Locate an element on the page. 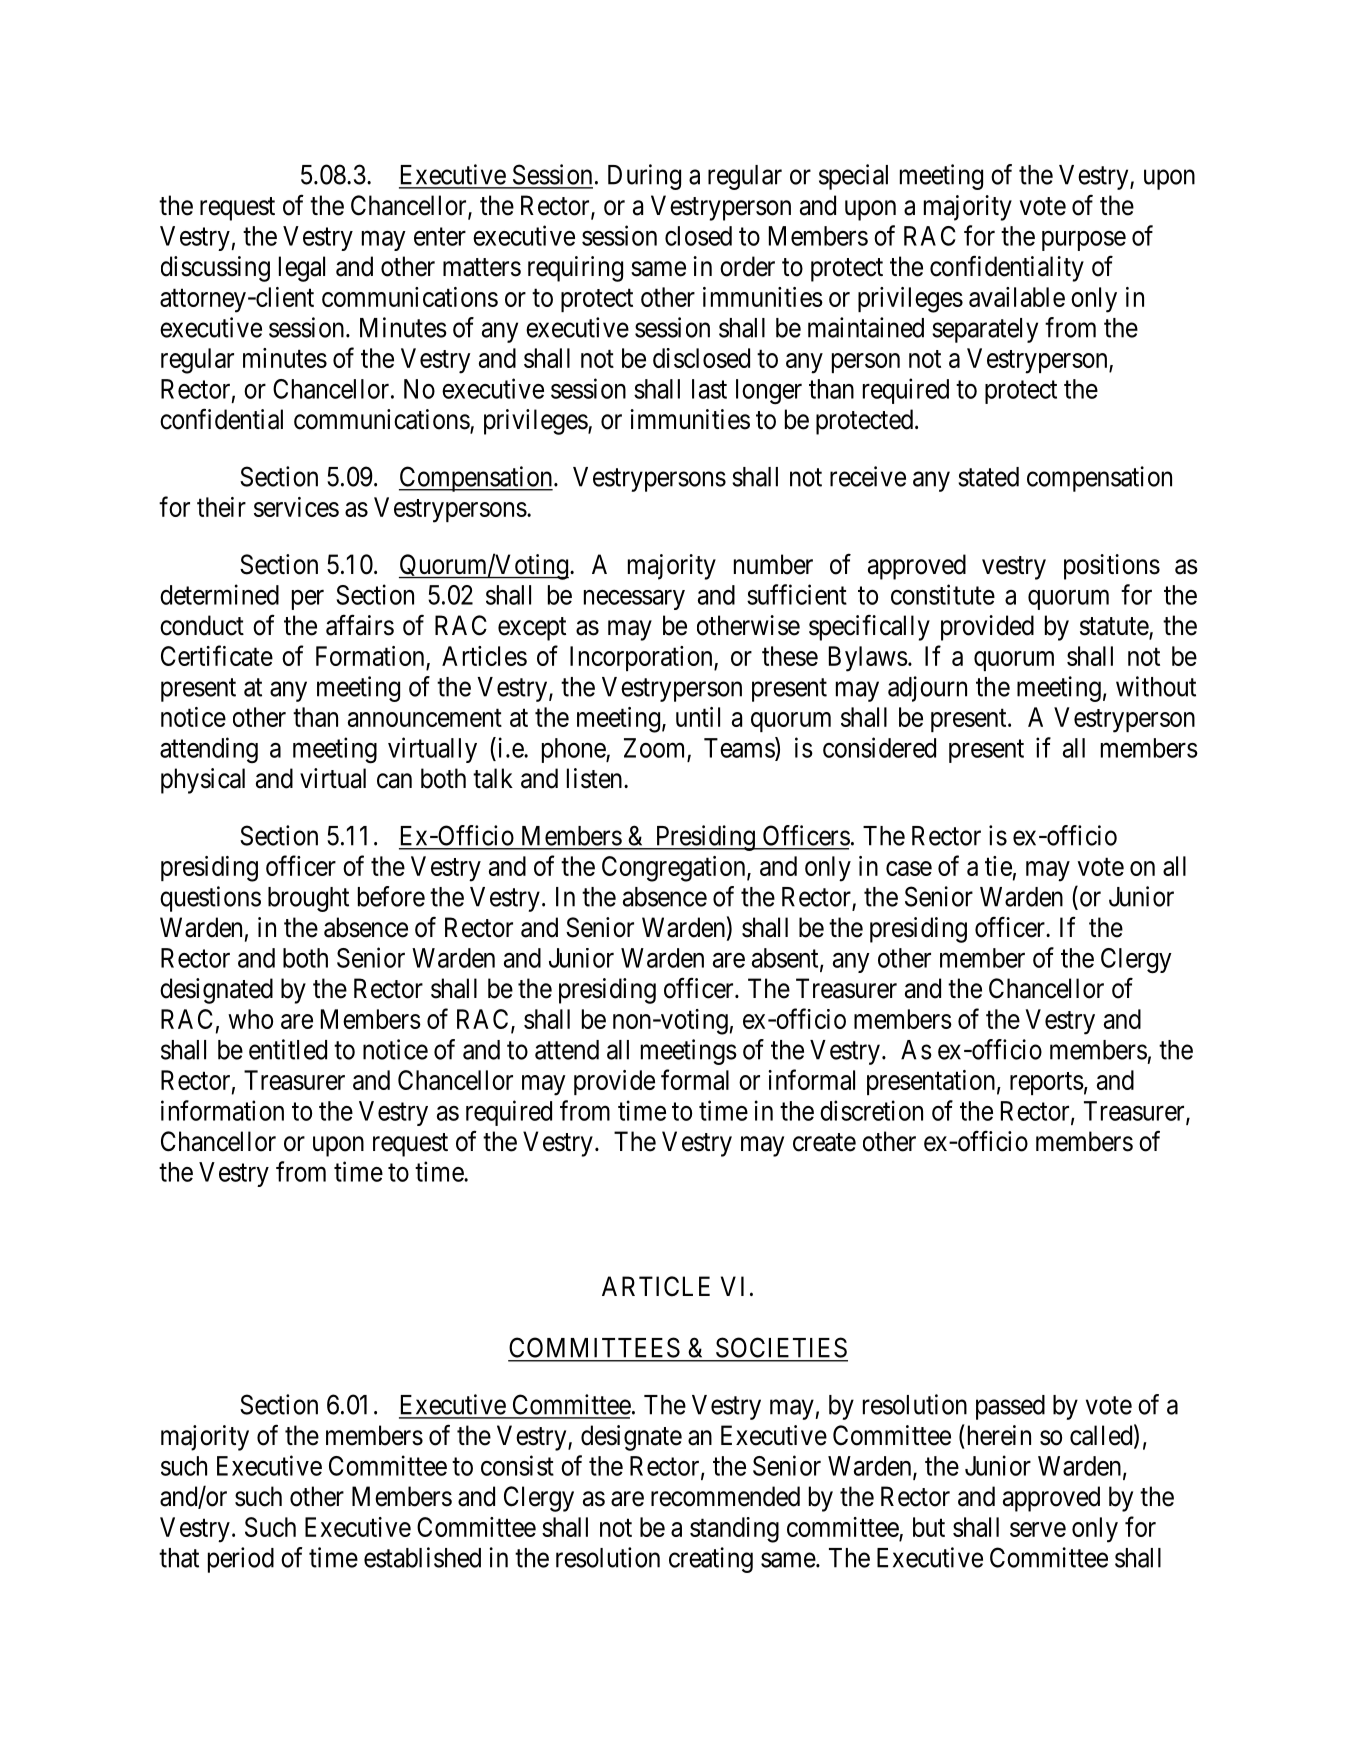 The image size is (1356, 1755). period is located at coordinates (241, 1560).
